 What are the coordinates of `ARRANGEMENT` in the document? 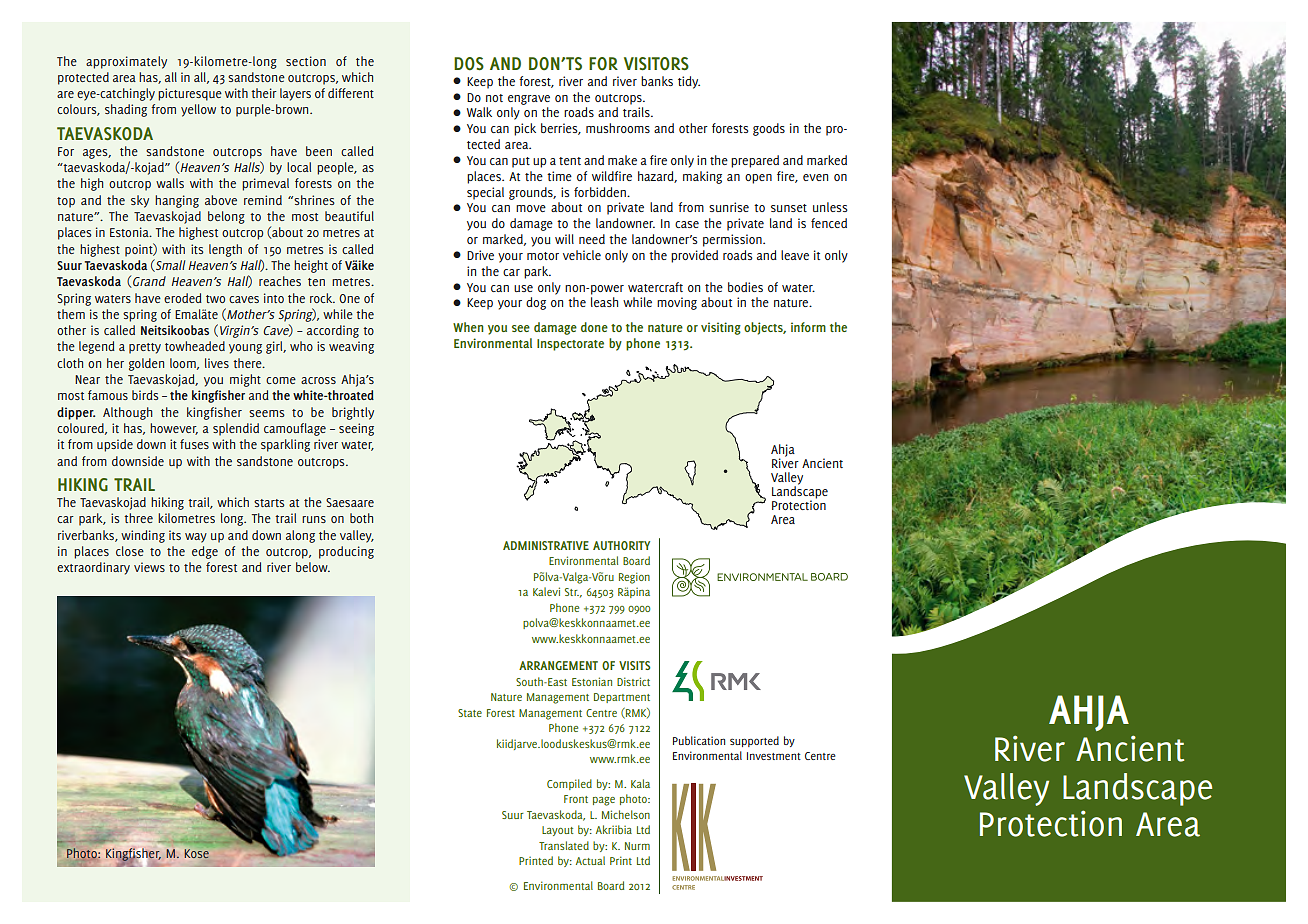 It's located at (558, 665).
